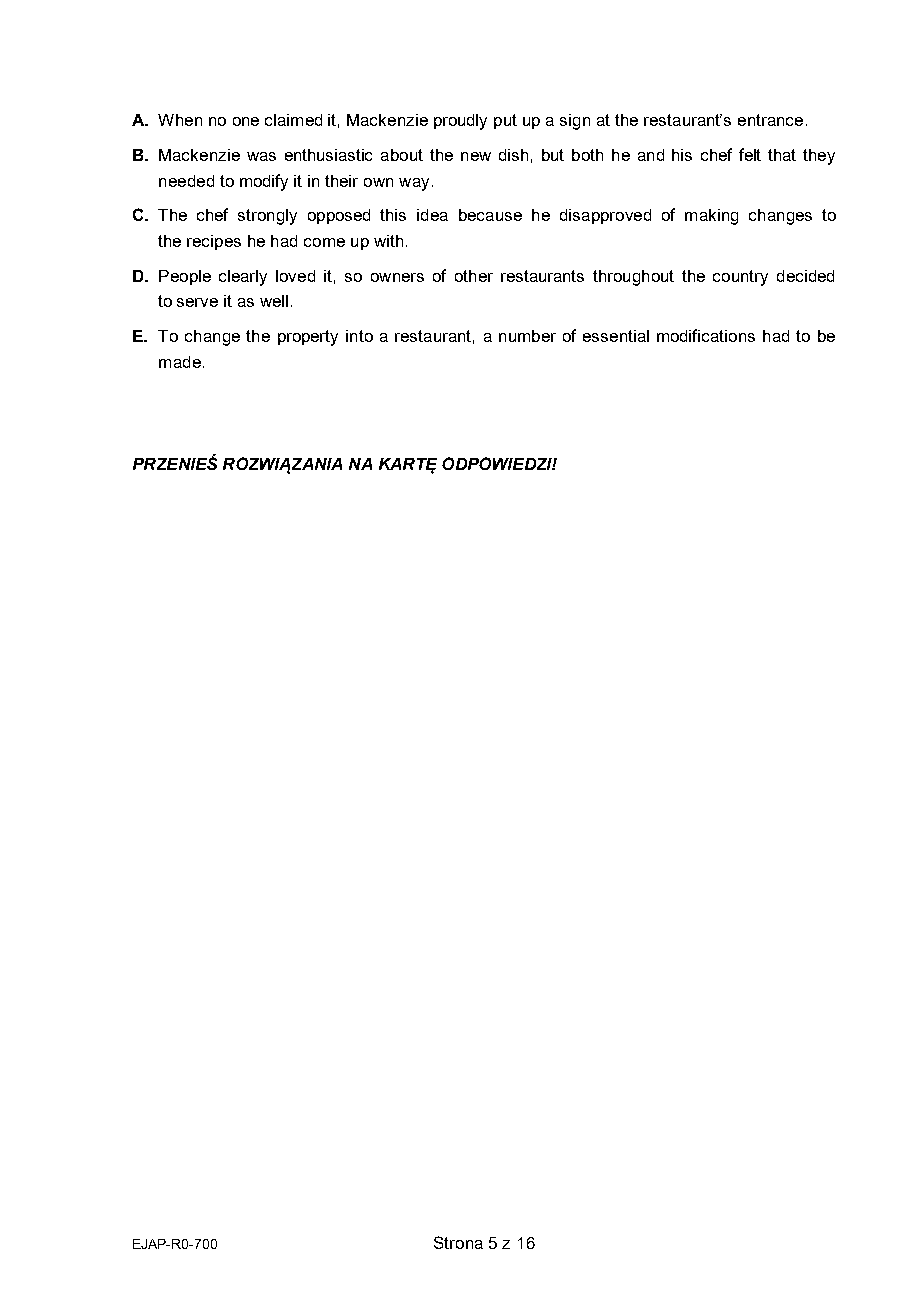 The height and width of the screenshot is (1308, 924). Describe the element at coordinates (616, 336) in the screenshot. I see `essential` at that location.
